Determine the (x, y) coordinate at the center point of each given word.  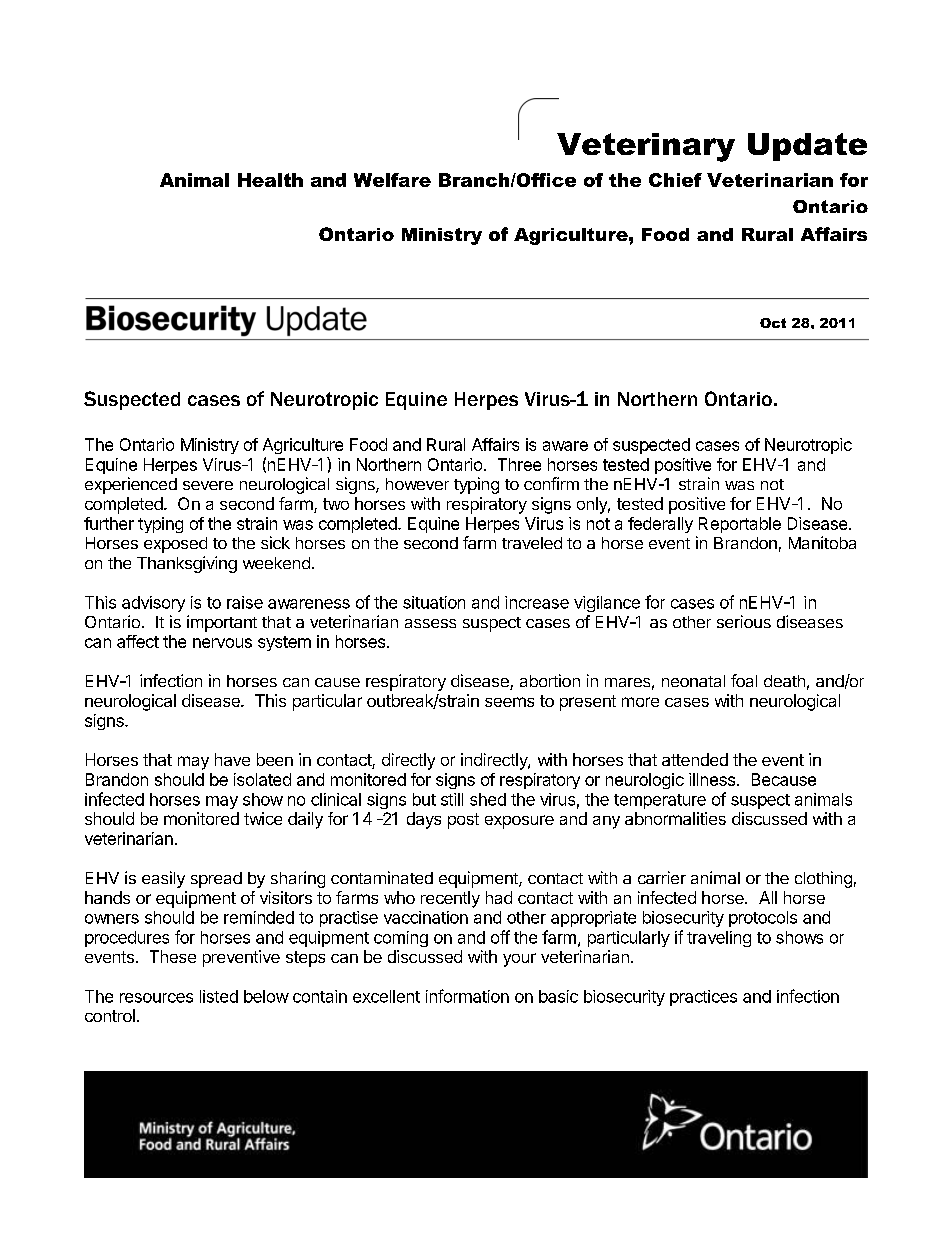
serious (744, 621)
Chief (675, 180)
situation (434, 602)
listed (219, 996)
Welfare (392, 180)
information (467, 996)
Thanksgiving (187, 564)
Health (270, 180)
